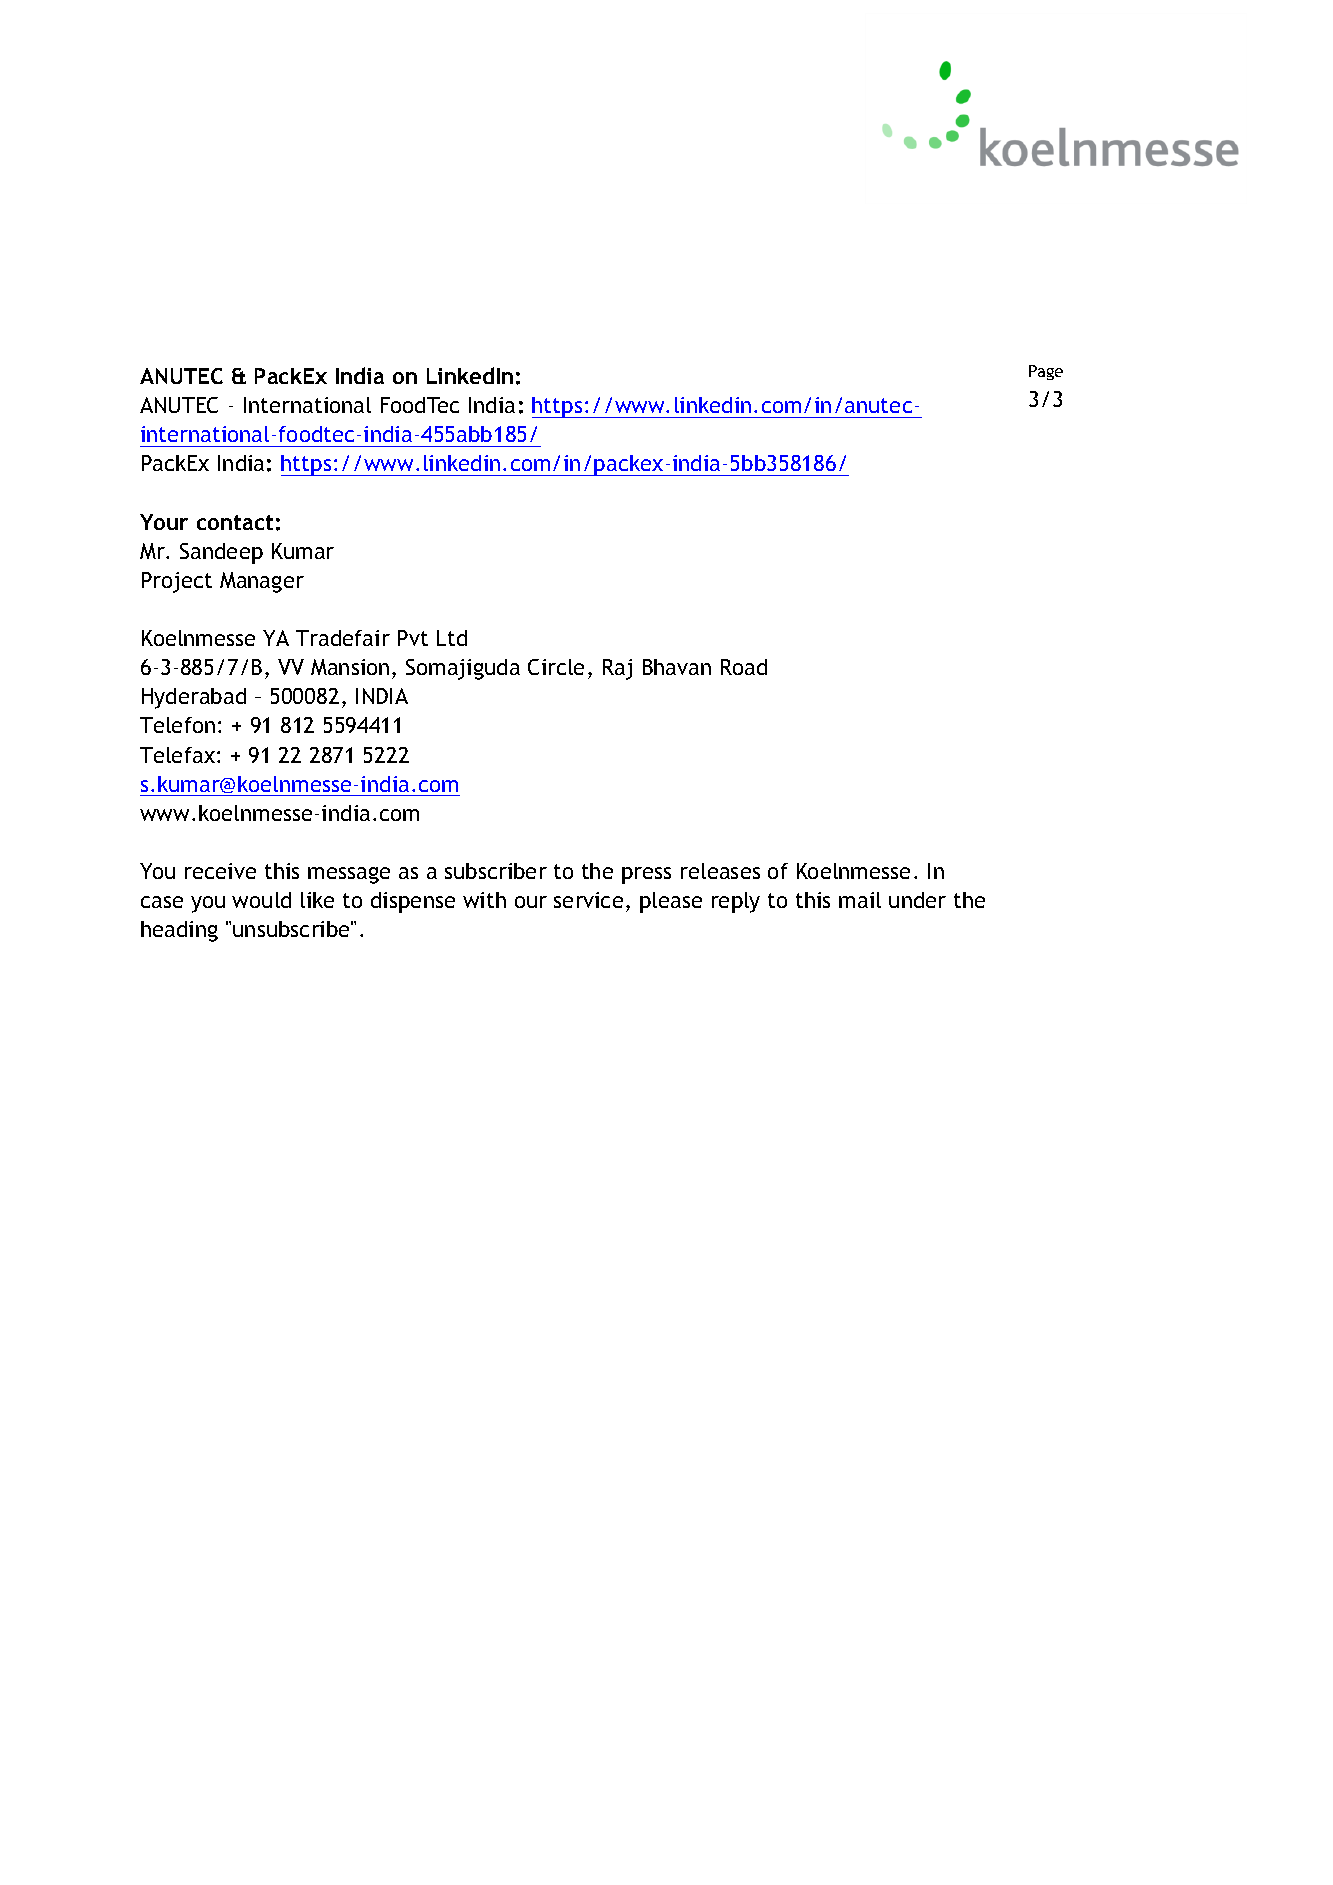 The width and height of the screenshot is (1333, 1885). Describe the element at coordinates (350, 667) in the screenshot. I see `Mansion` at that location.
